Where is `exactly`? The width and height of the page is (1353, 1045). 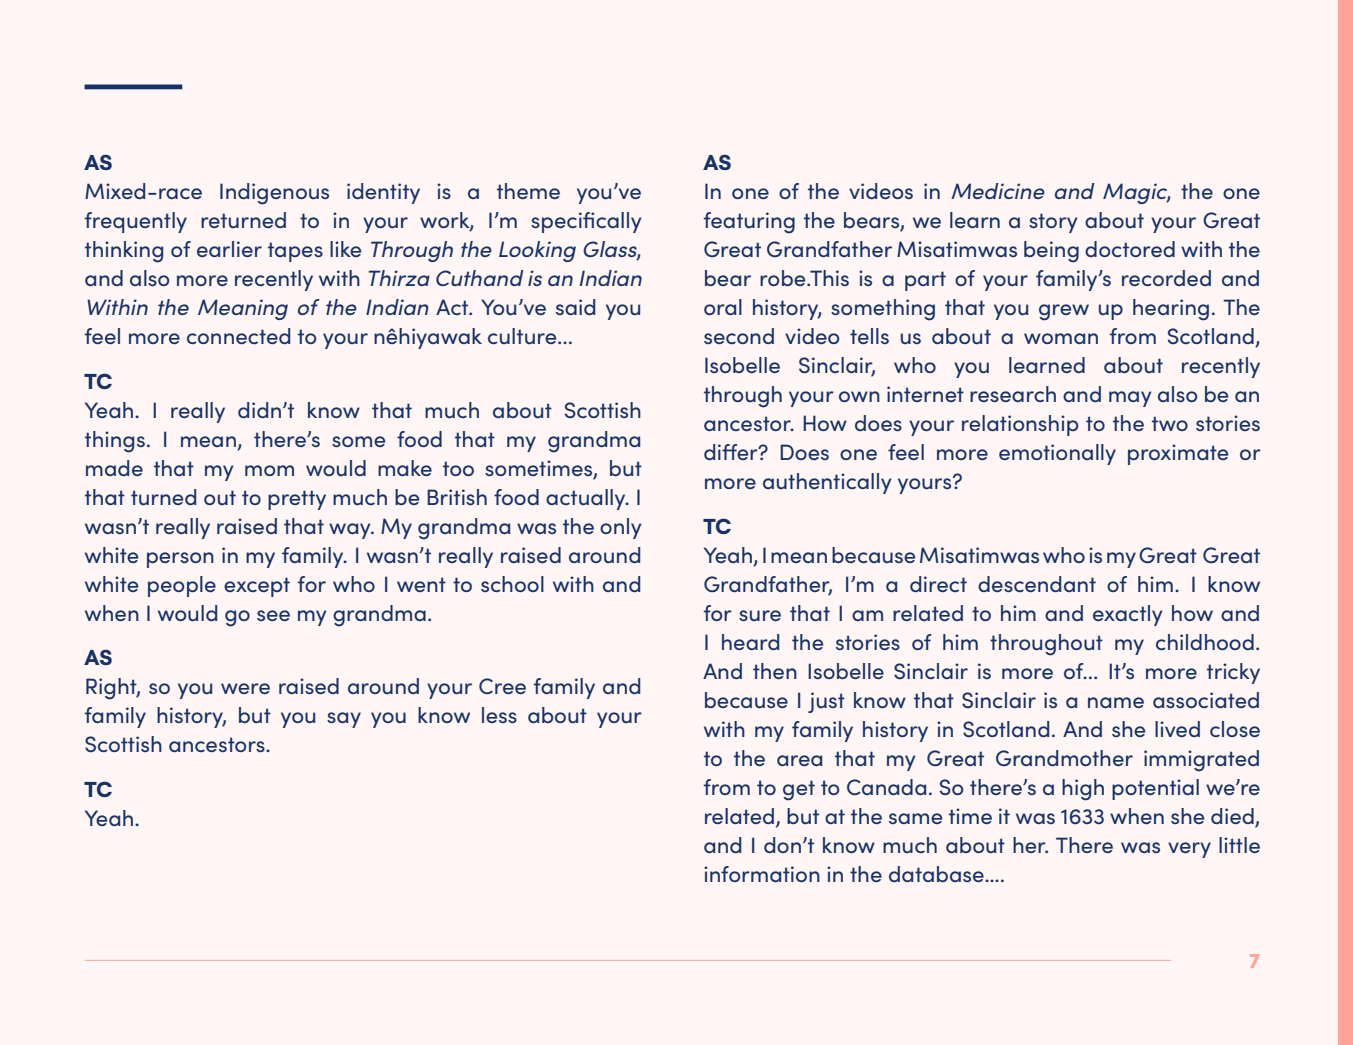 exactly is located at coordinates (1128, 615).
